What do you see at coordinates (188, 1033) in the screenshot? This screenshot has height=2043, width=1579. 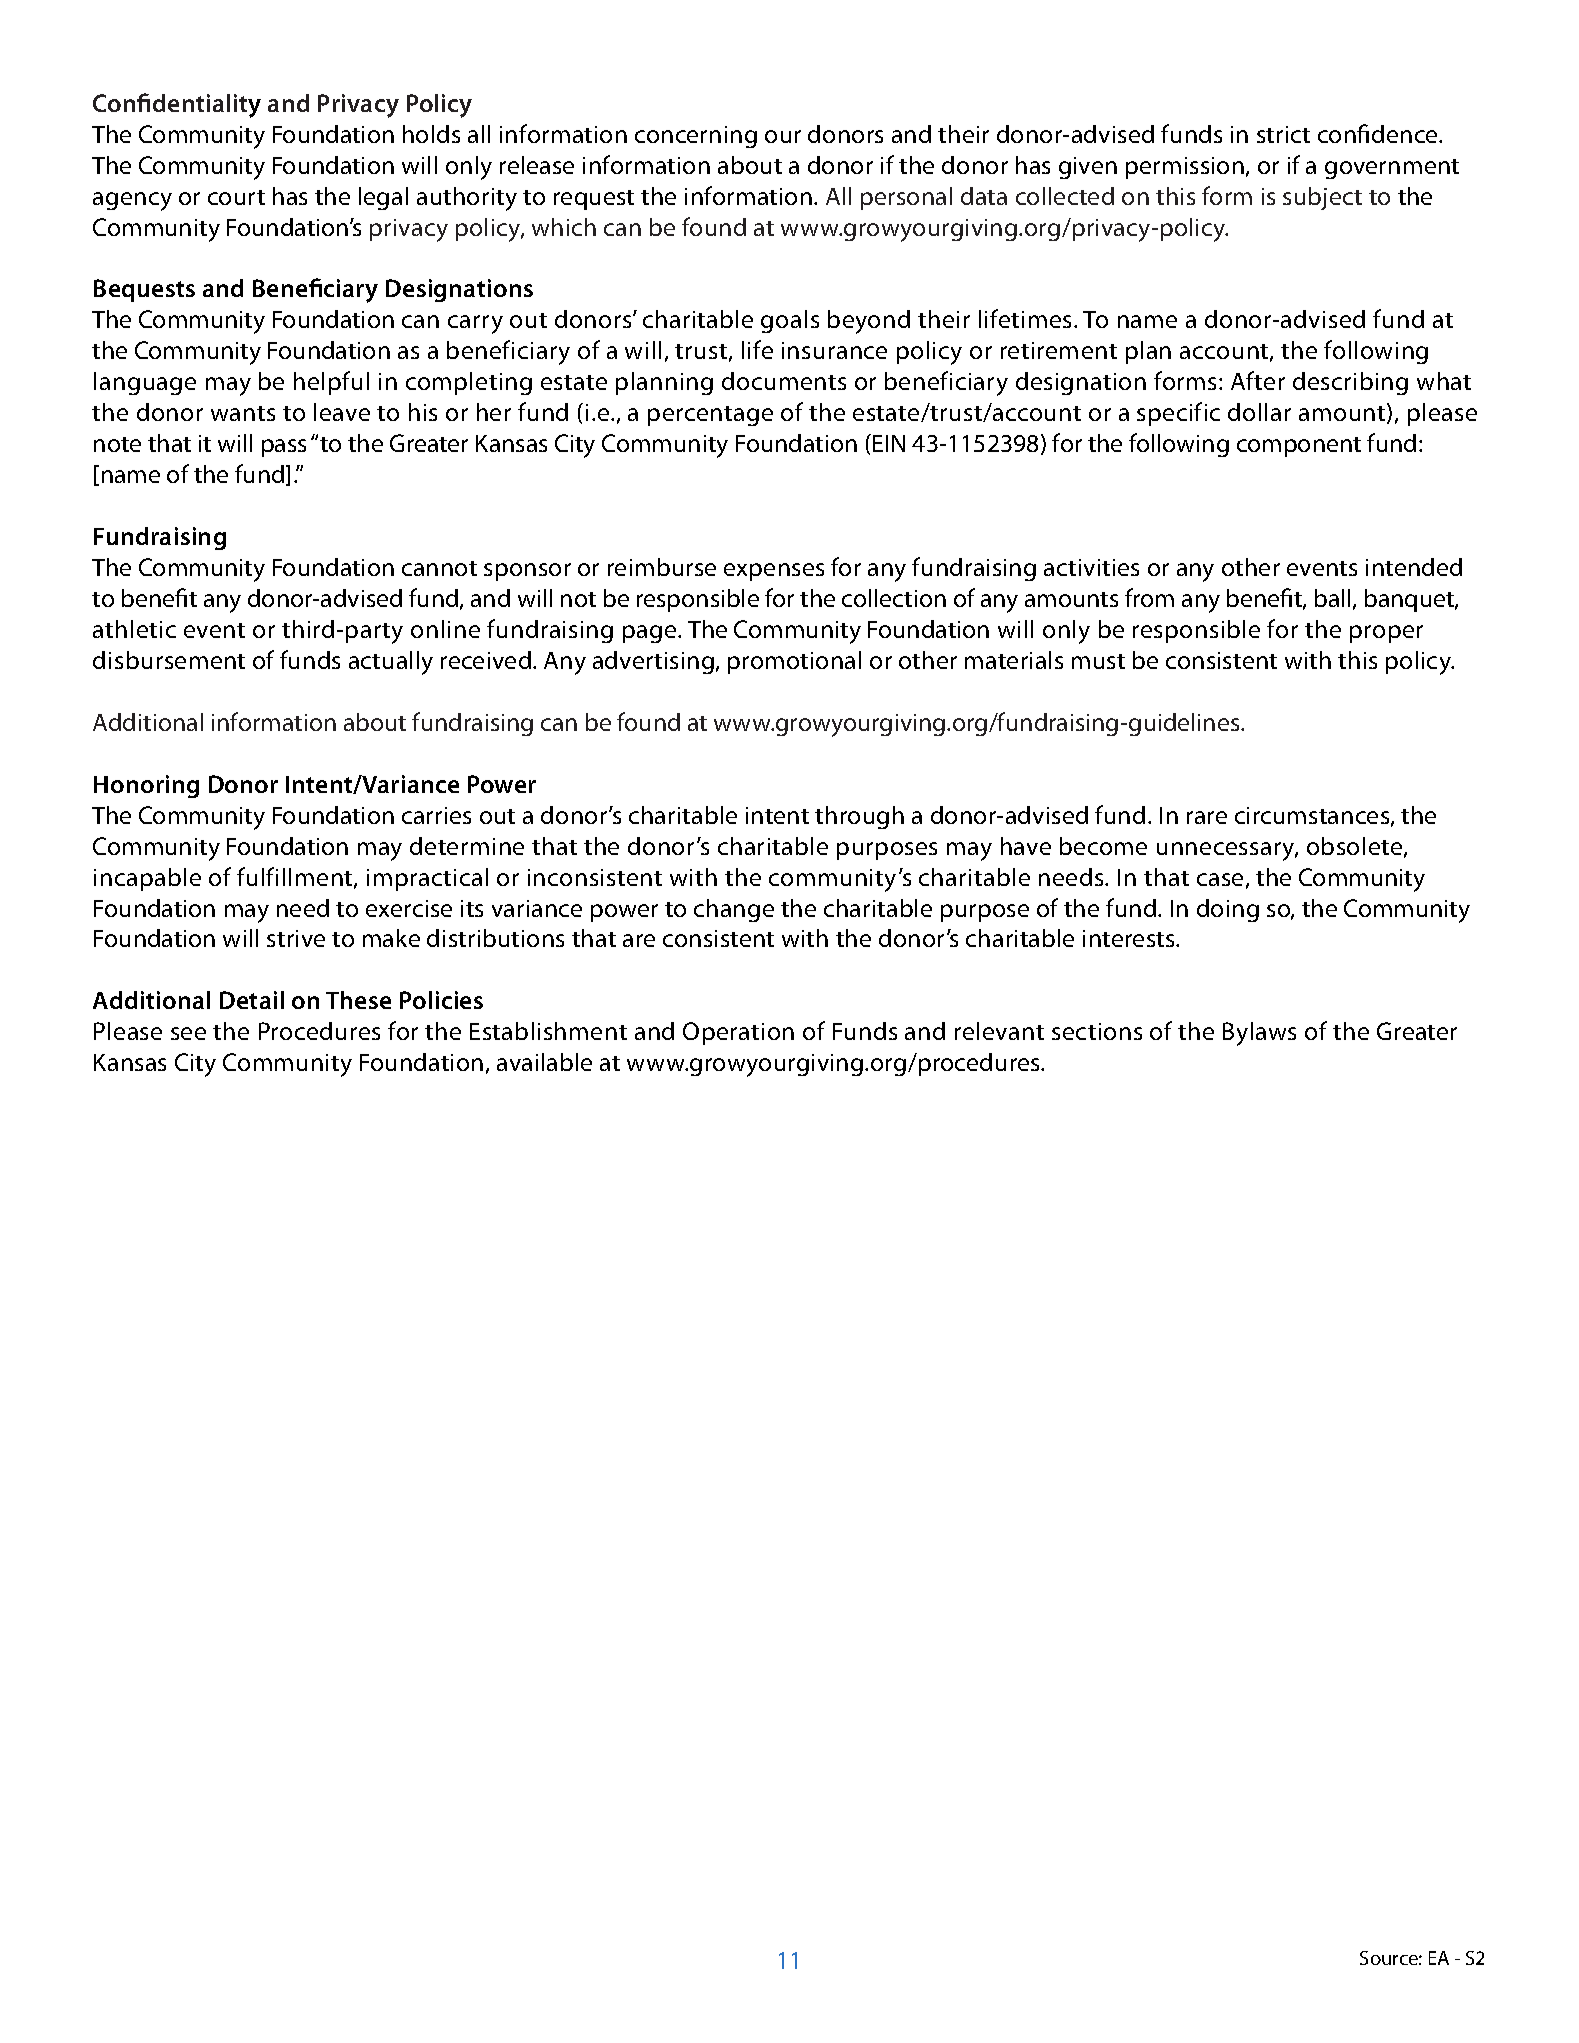 I see `see` at bounding box center [188, 1033].
